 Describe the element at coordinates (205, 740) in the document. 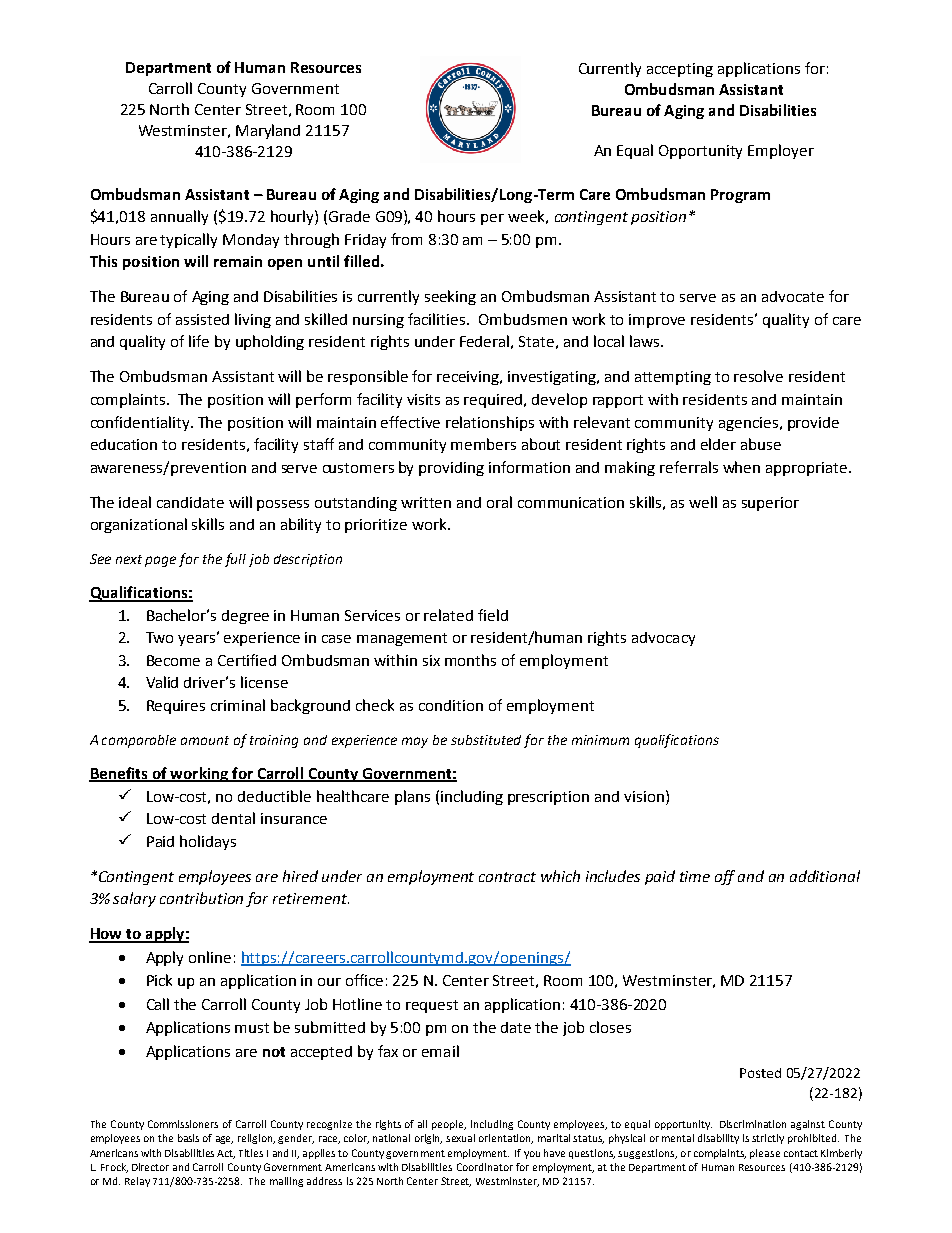

I see `amount` at that location.
